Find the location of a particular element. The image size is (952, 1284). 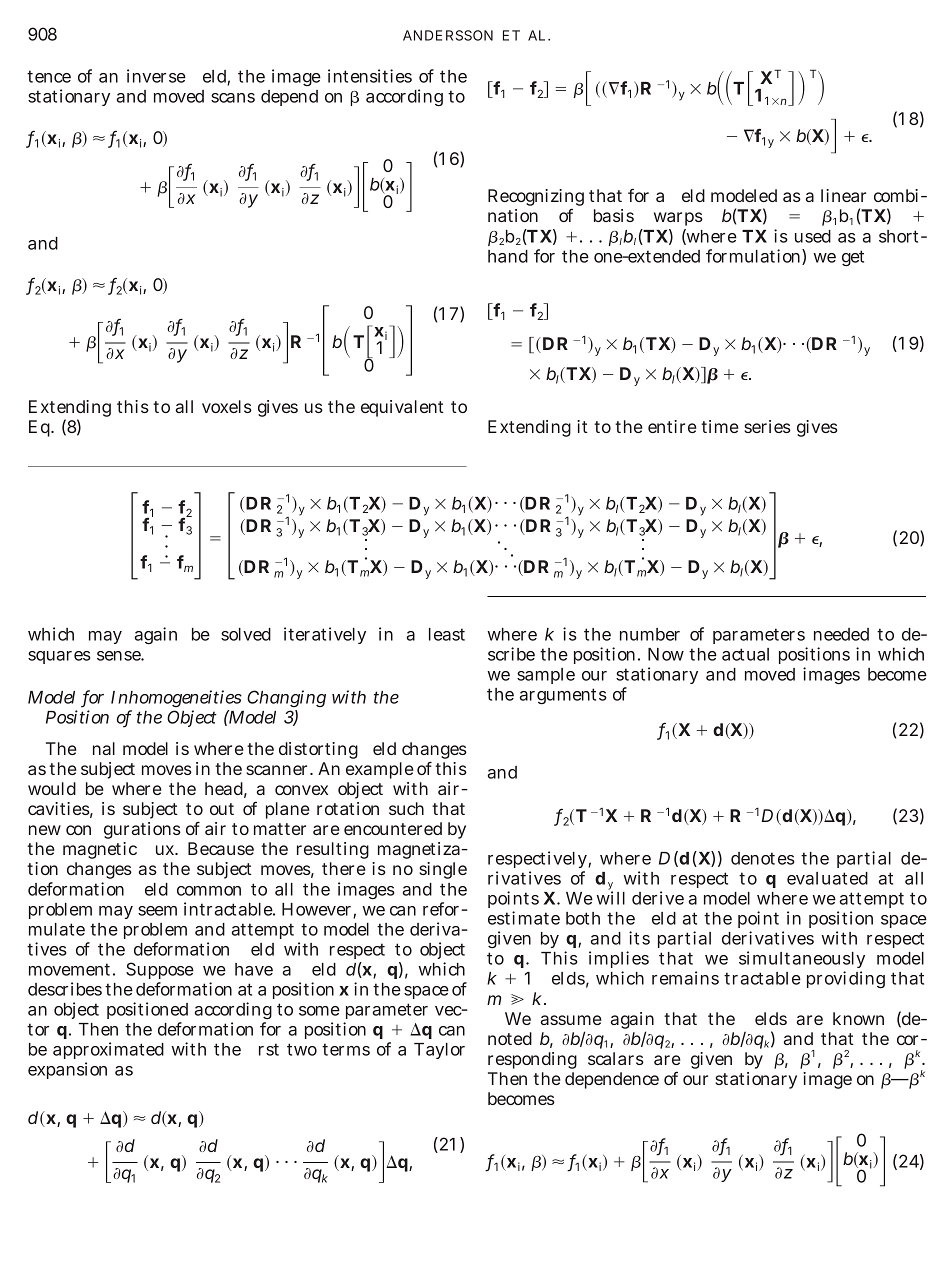

equivalent is located at coordinates (402, 408).
